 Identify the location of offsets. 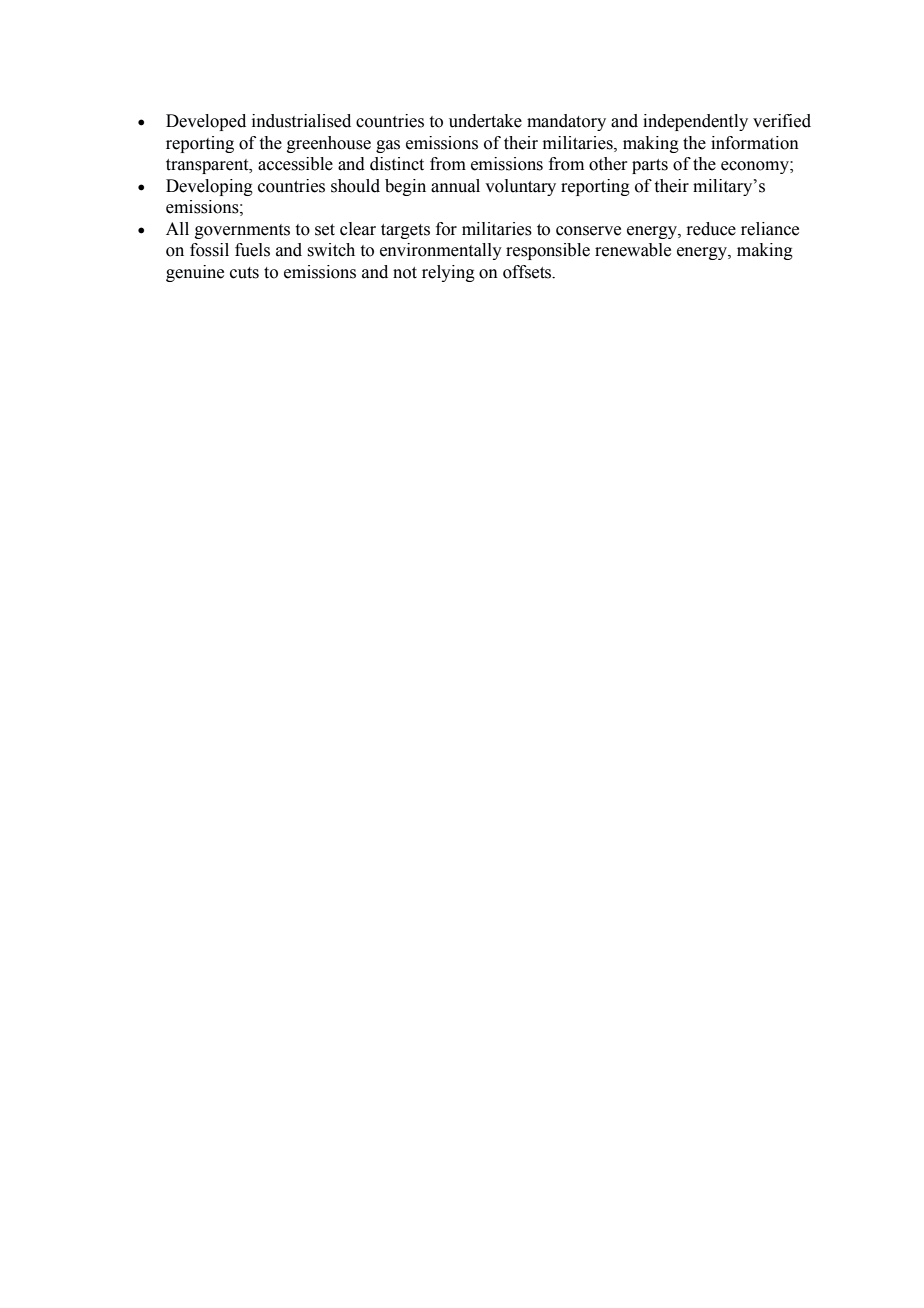
(528, 272).
